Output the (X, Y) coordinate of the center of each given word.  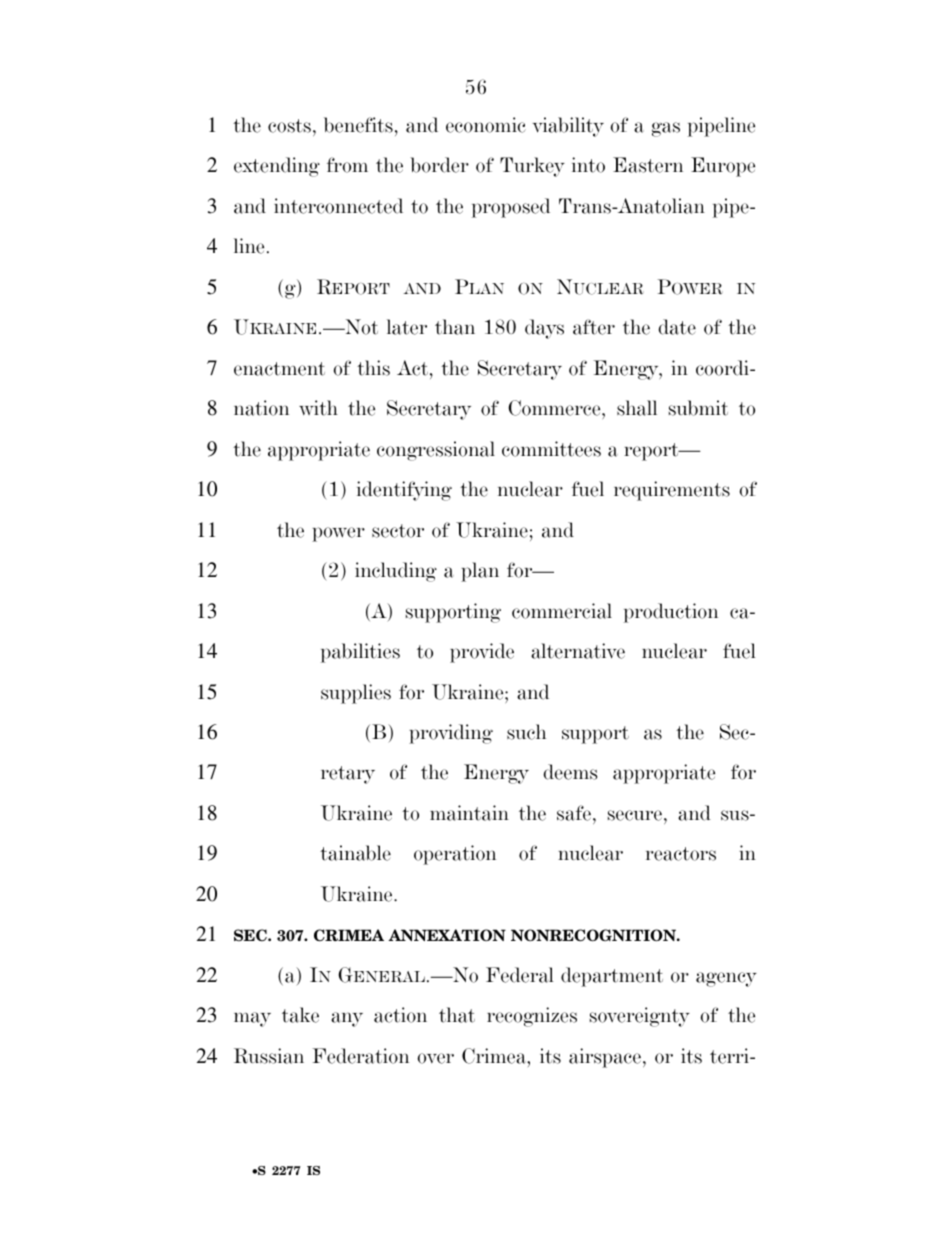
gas (666, 129)
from (347, 165)
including (396, 572)
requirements (672, 491)
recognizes (532, 1017)
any (347, 1019)
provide (482, 653)
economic (486, 125)
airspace (605, 1058)
